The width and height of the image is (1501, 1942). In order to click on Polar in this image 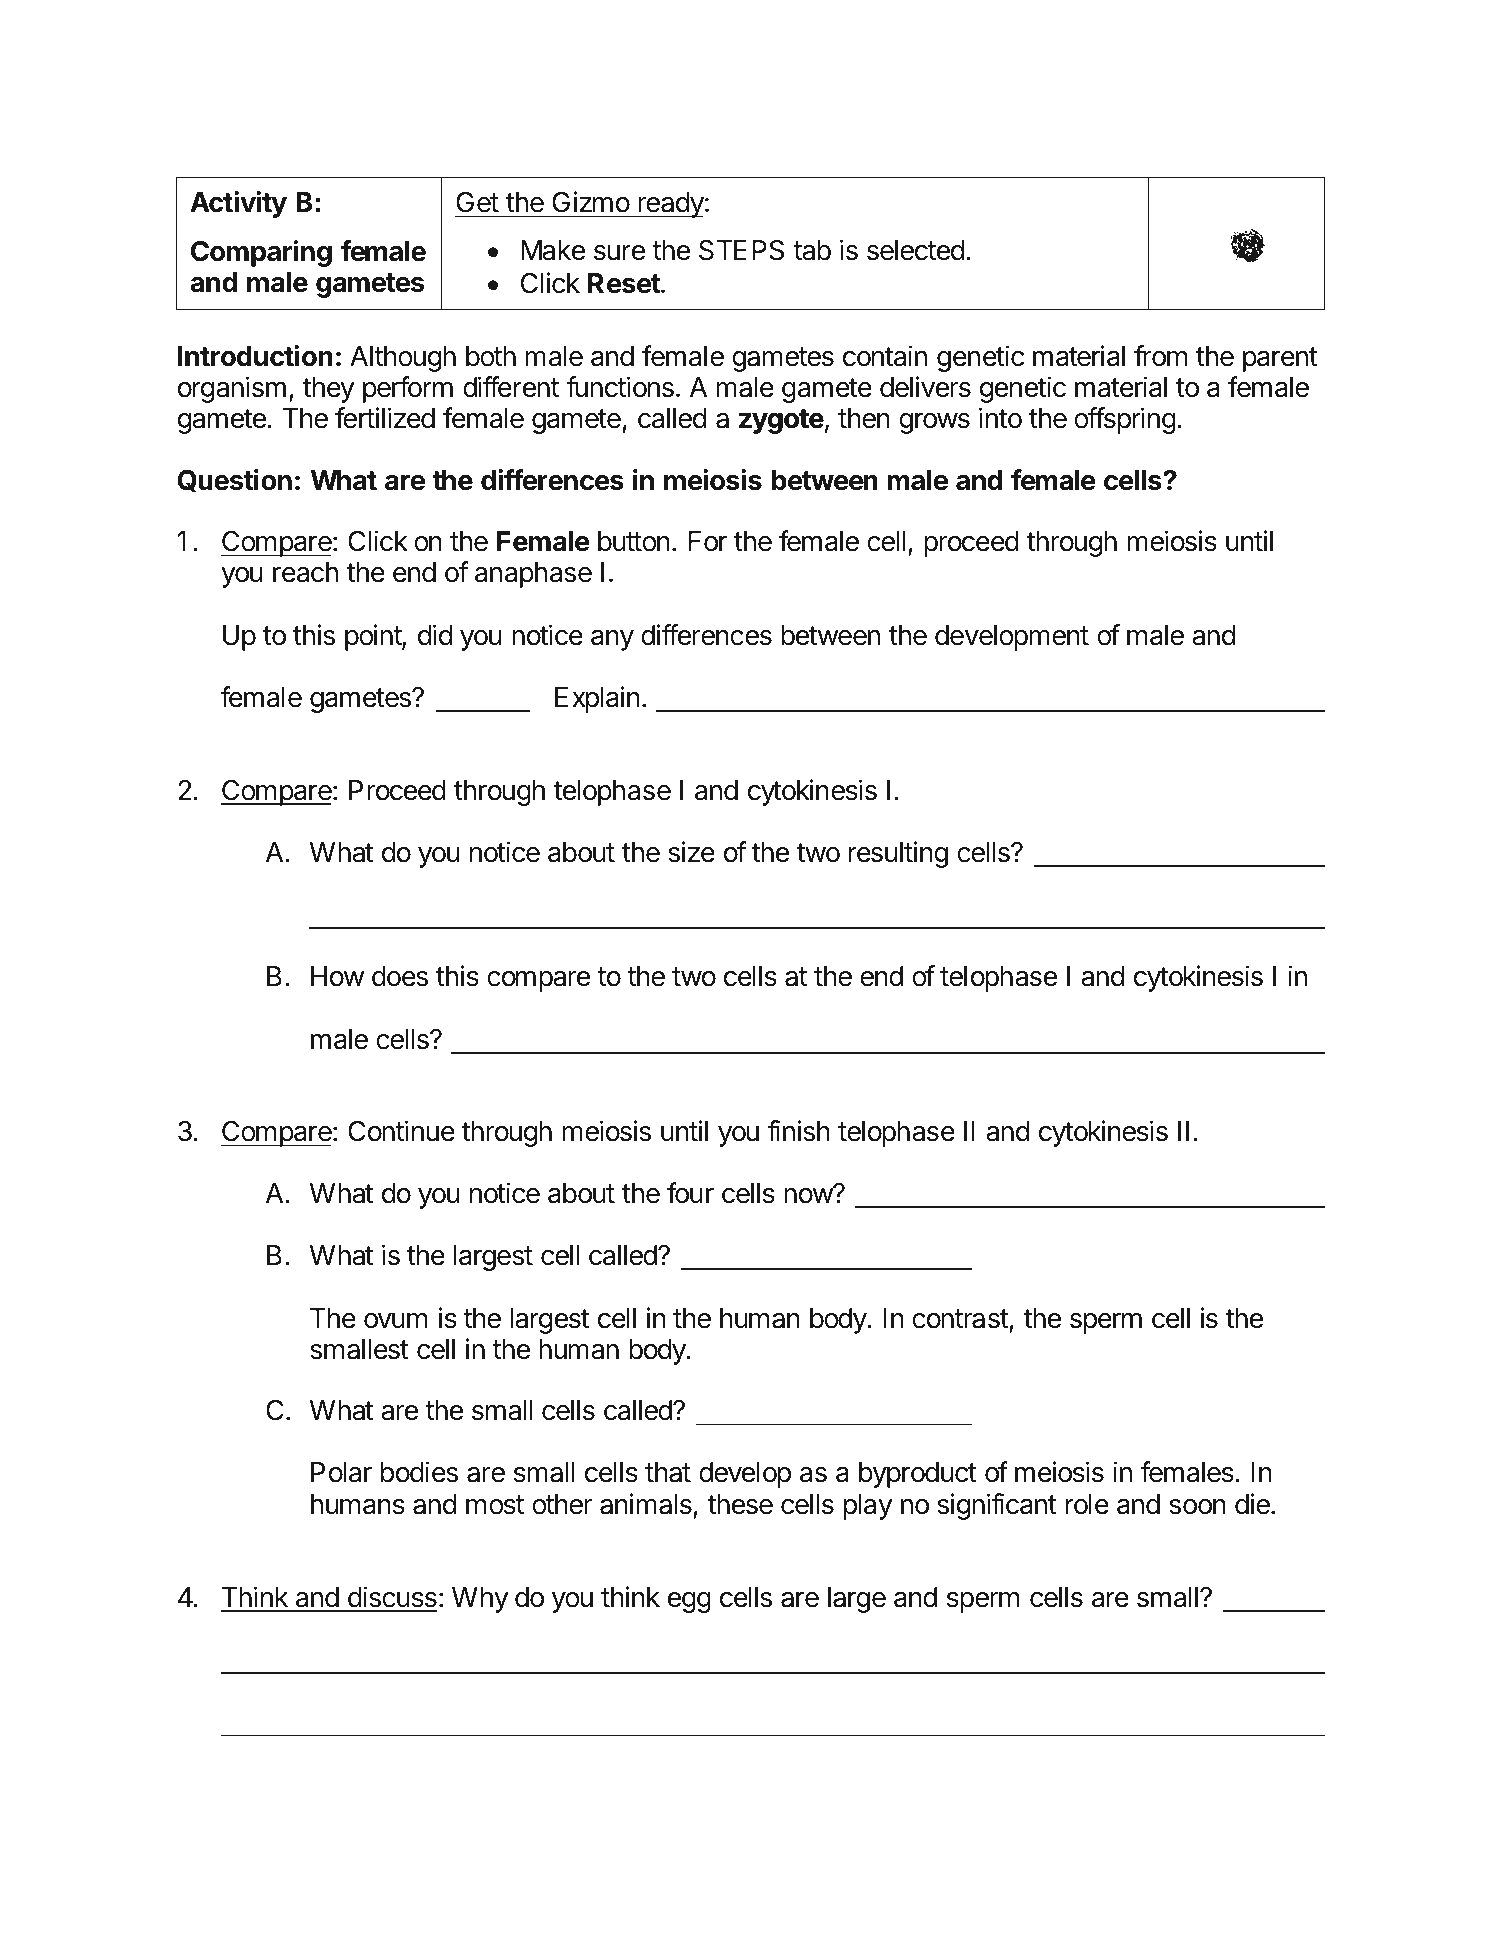, I will do `click(341, 1472)`.
